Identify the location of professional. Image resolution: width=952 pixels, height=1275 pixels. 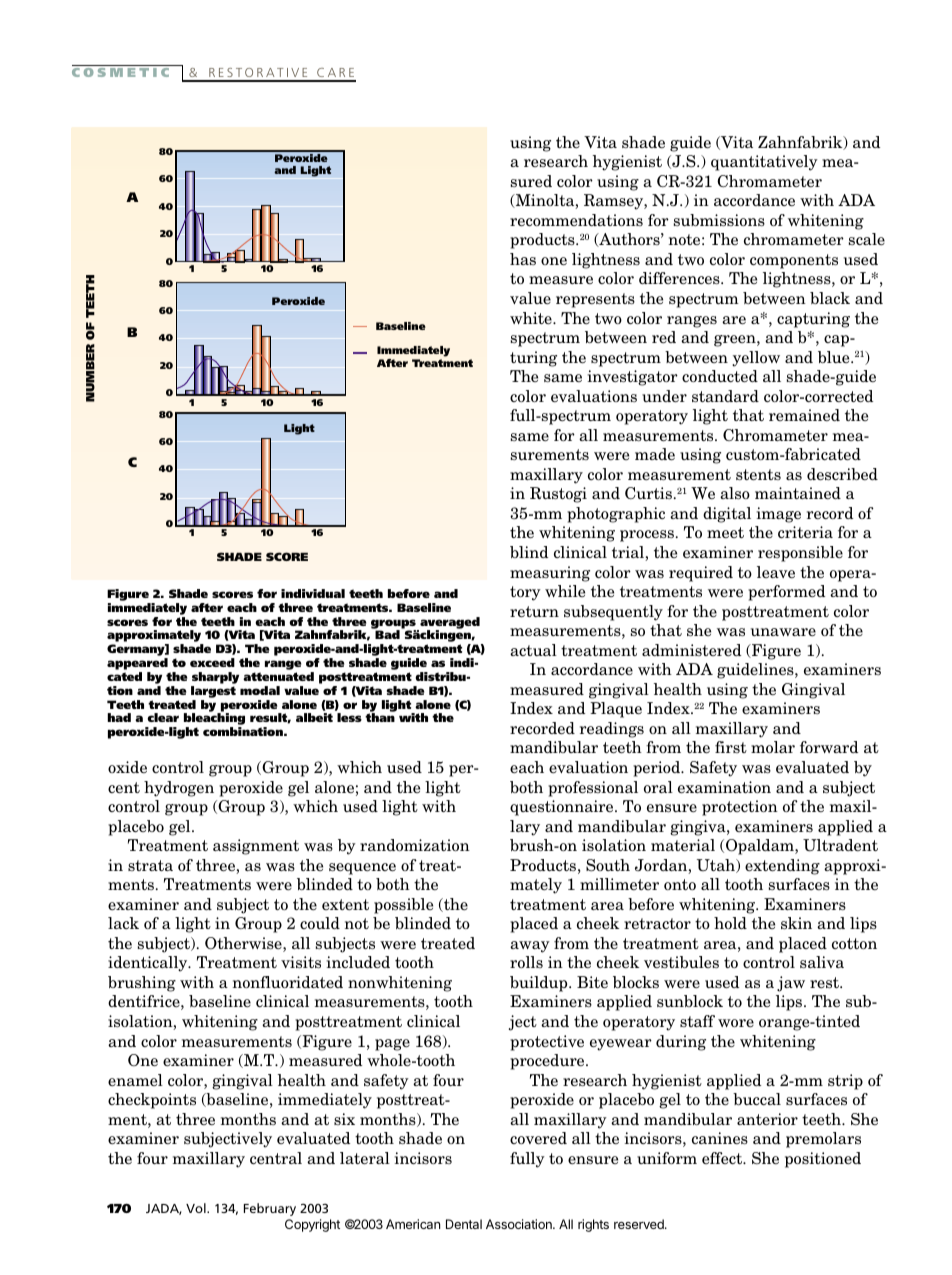
(593, 789).
